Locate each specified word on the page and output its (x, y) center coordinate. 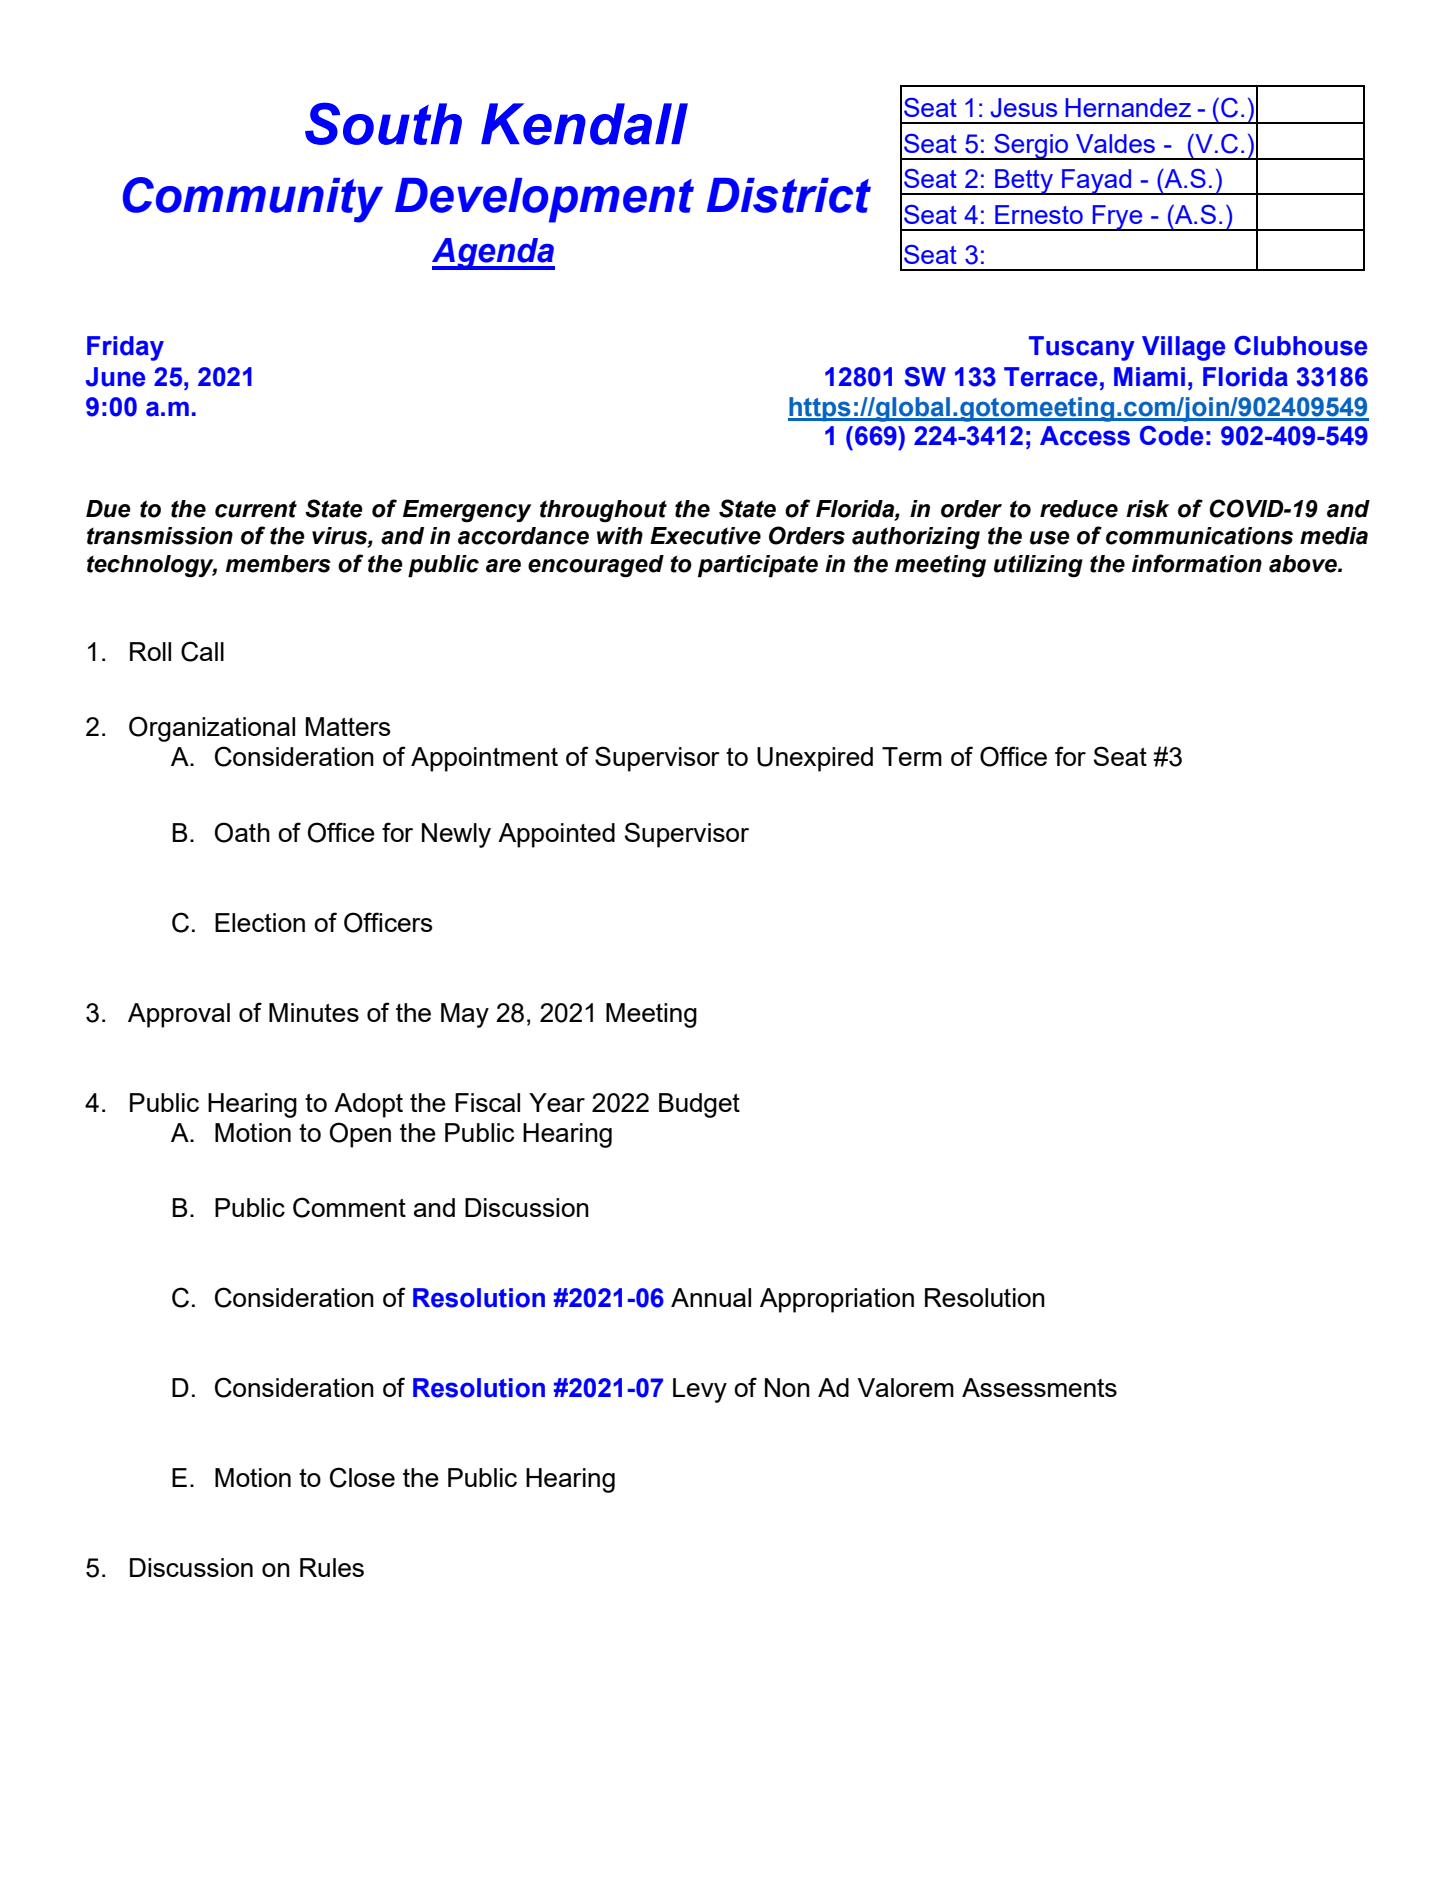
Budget (699, 1105)
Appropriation (837, 1300)
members (278, 564)
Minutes (314, 1012)
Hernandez (1128, 107)
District (789, 195)
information (1197, 563)
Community (253, 200)
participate (758, 566)
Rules (332, 1567)
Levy (700, 1390)
